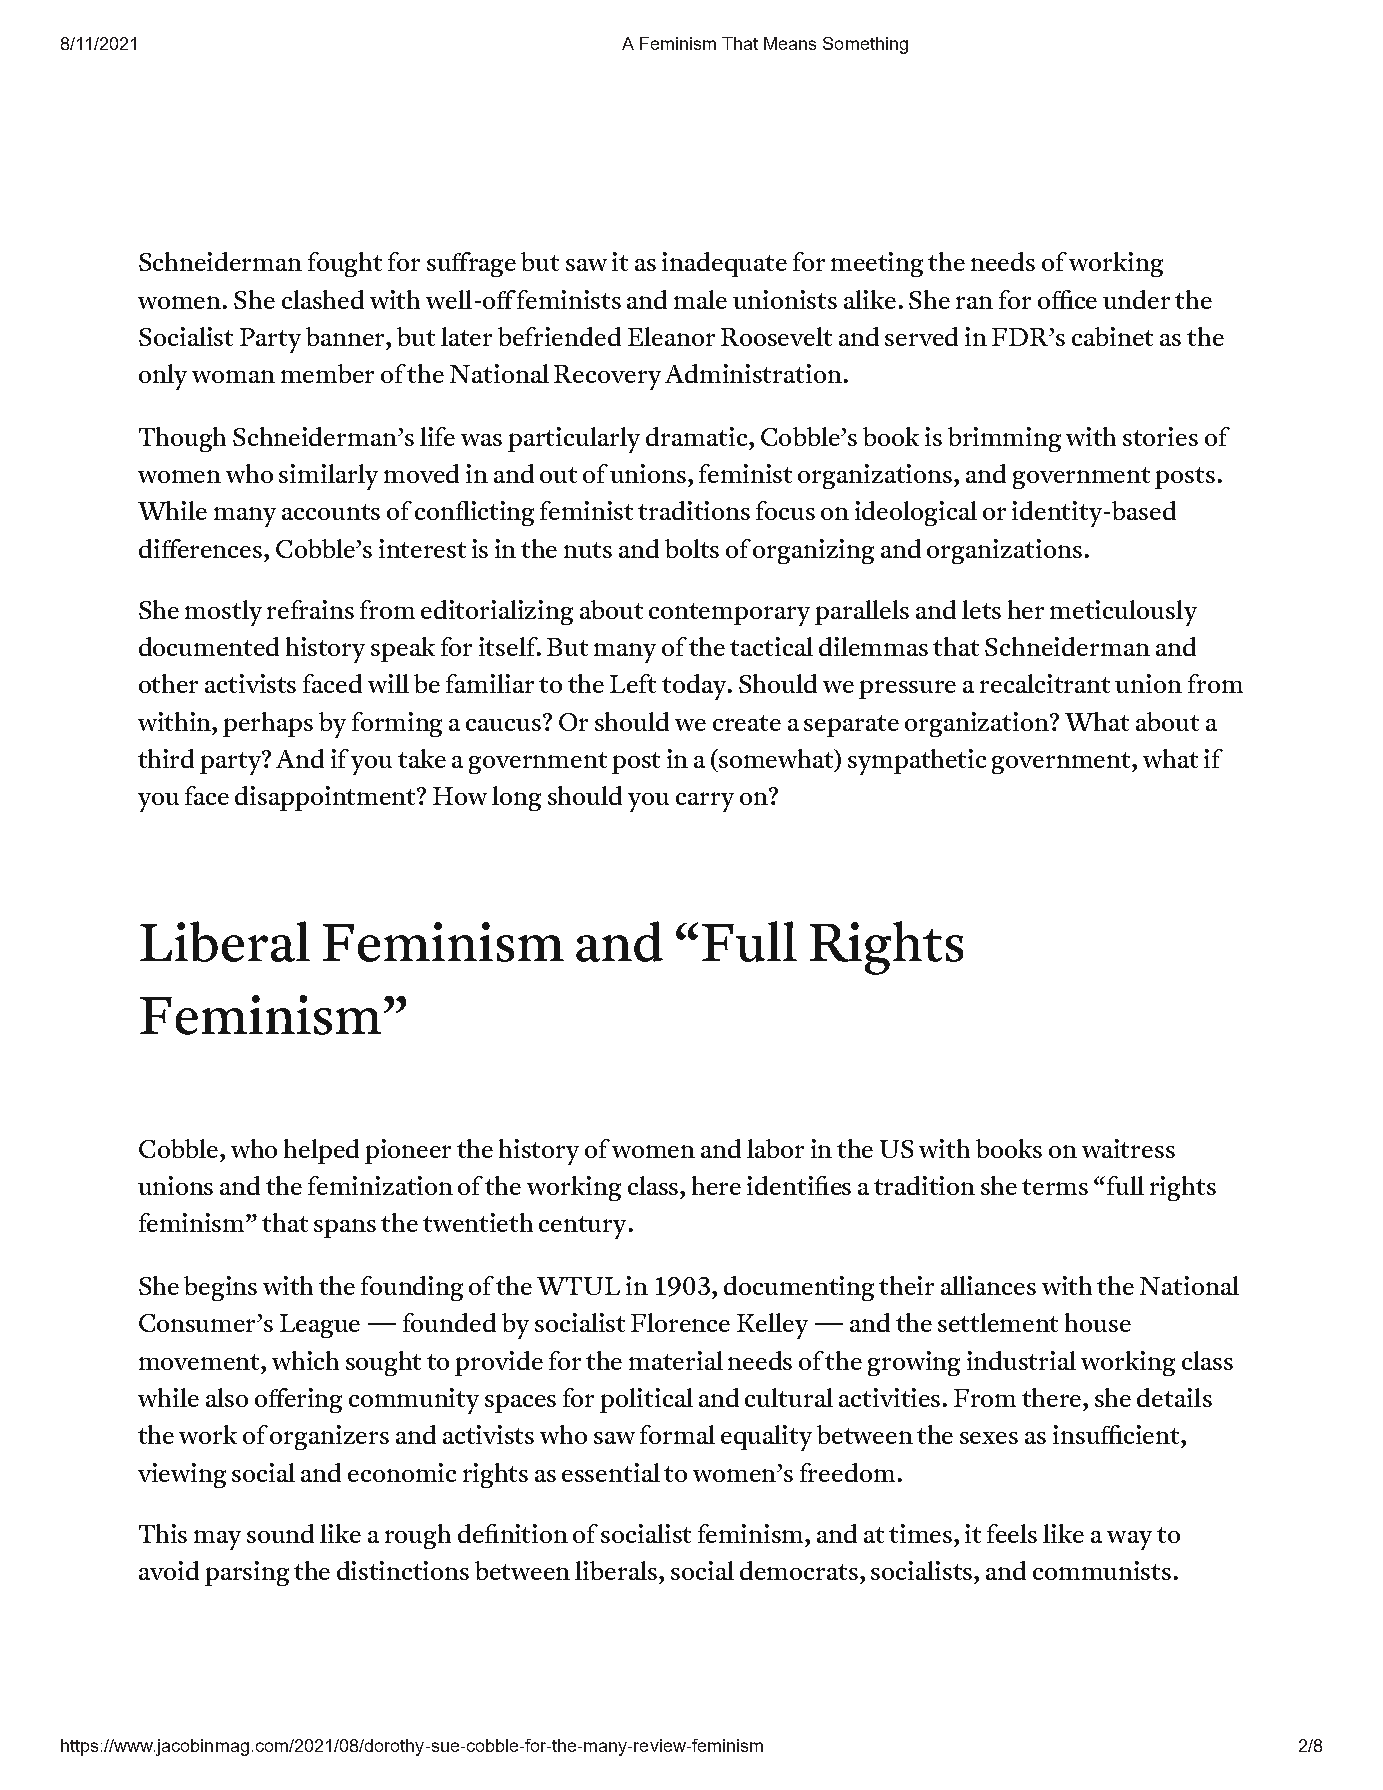 This screenshot has width=1383, height=1790. Describe the element at coordinates (280, 1533) in the screenshot. I see `sound` at that location.
